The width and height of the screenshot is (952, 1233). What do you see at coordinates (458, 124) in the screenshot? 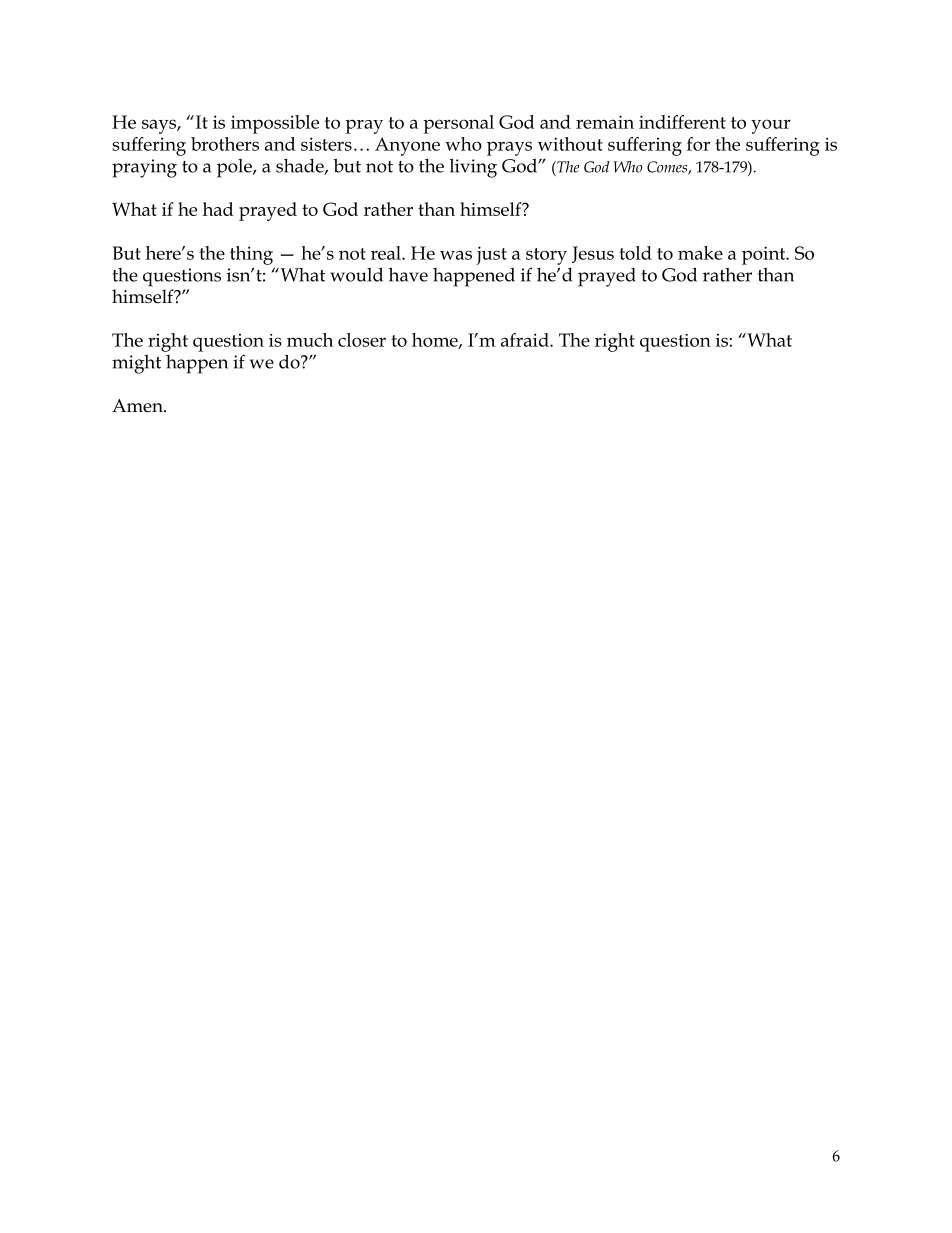
I see `personal` at bounding box center [458, 124].
